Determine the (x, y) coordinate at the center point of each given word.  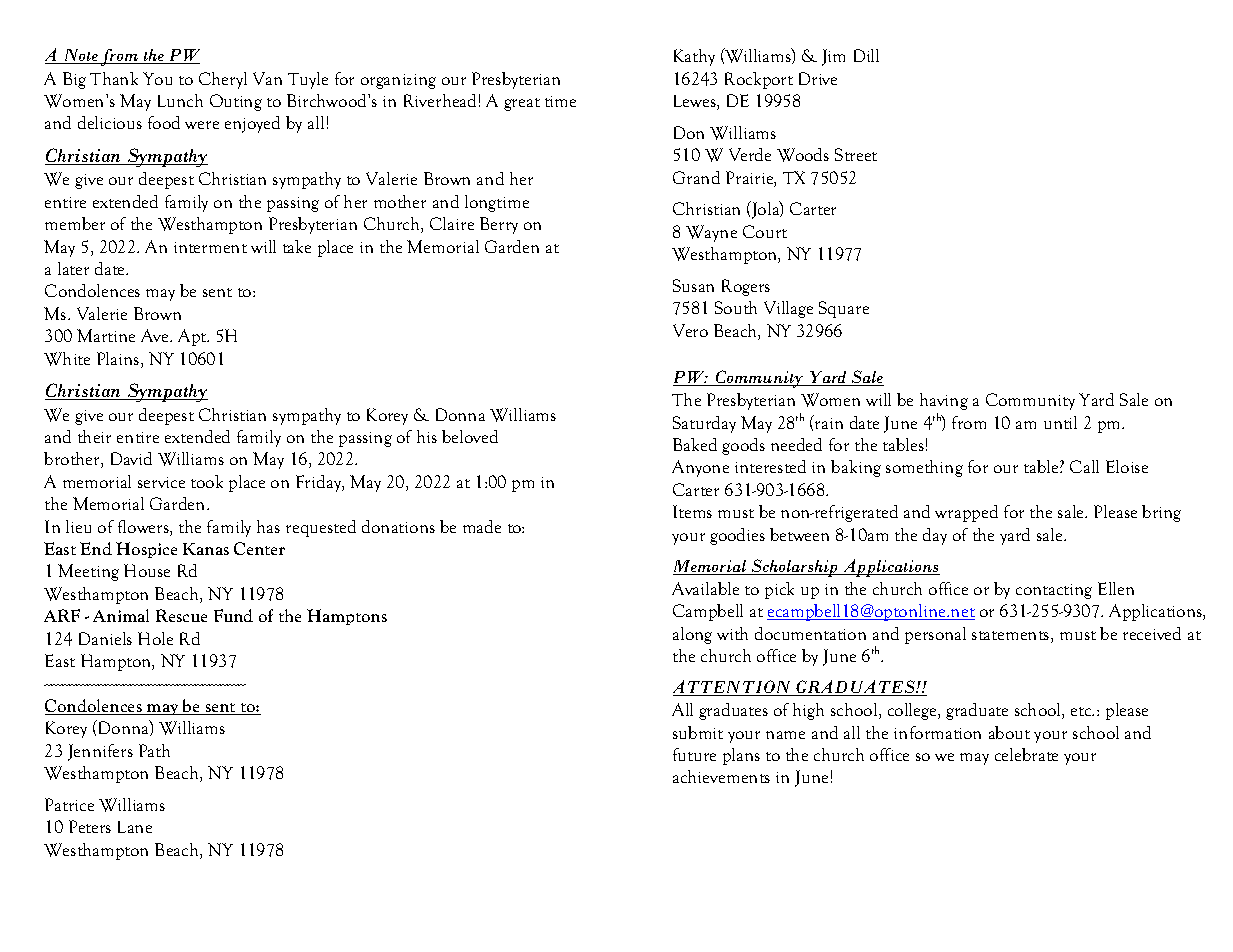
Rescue (181, 615)
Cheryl (223, 80)
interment (210, 247)
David (131, 458)
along (692, 635)
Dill (866, 55)
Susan (693, 285)
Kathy (694, 57)
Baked (695, 444)
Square (844, 309)
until (1060, 422)
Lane (135, 827)
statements (1012, 637)
